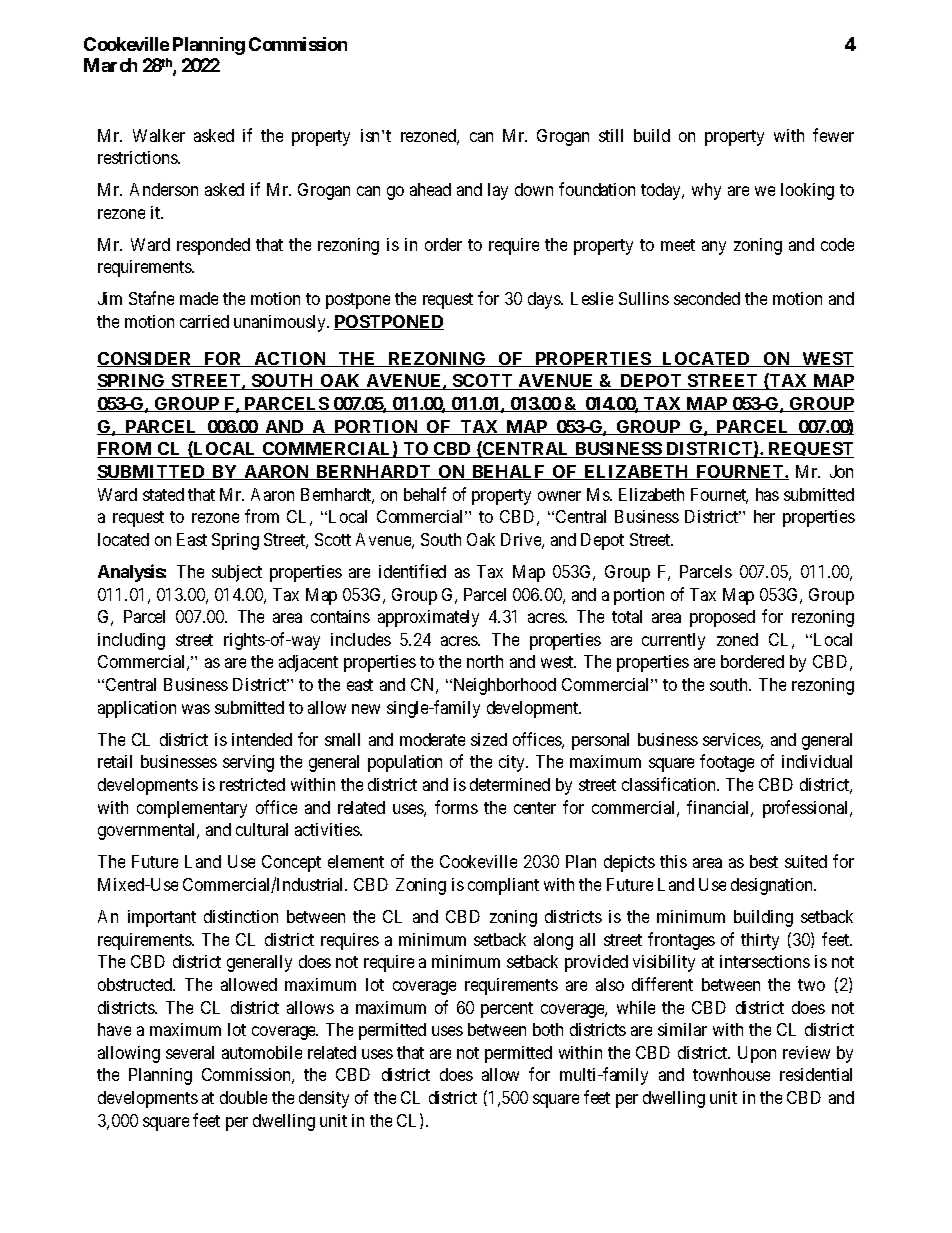 The image size is (952, 1233). I want to click on lay, so click(498, 191).
